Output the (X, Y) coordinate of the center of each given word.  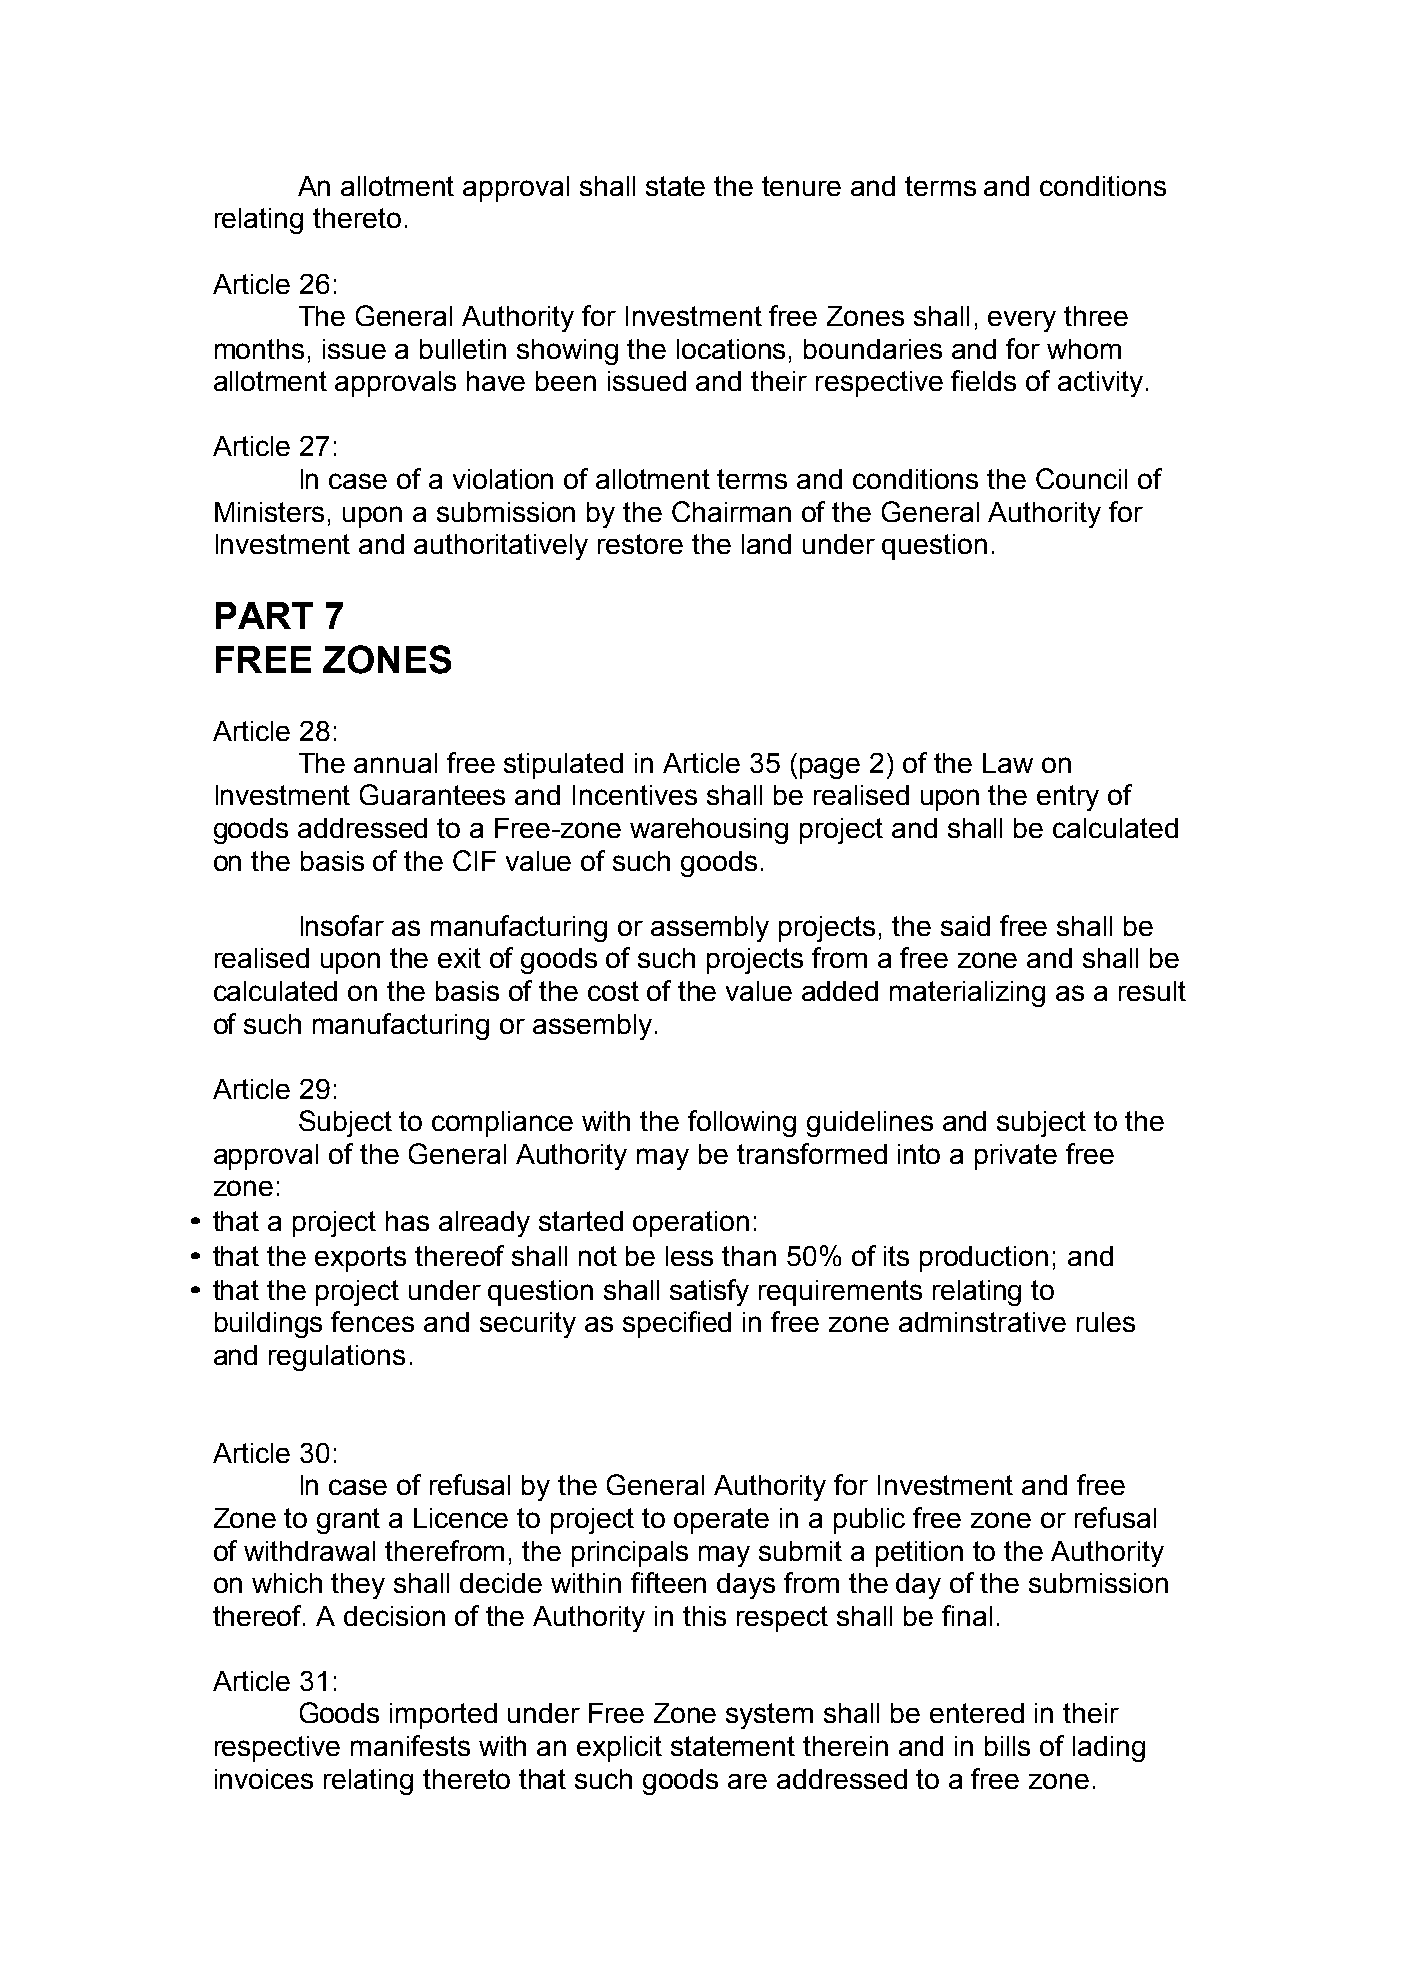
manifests (410, 1745)
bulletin (463, 349)
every (1022, 321)
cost (613, 991)
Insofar (342, 925)
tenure (801, 186)
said (965, 926)
